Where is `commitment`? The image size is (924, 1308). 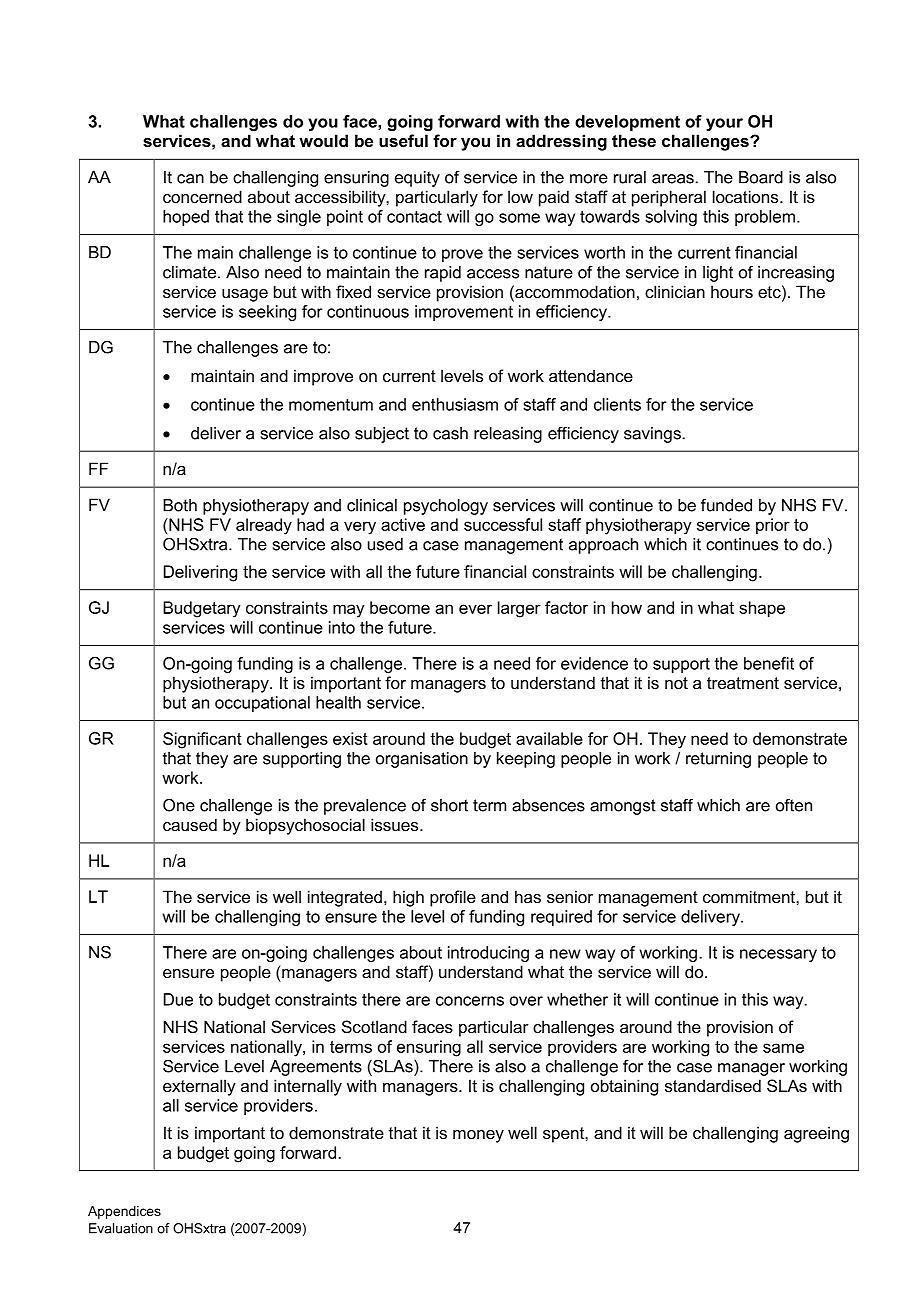
commitment is located at coordinates (750, 896).
